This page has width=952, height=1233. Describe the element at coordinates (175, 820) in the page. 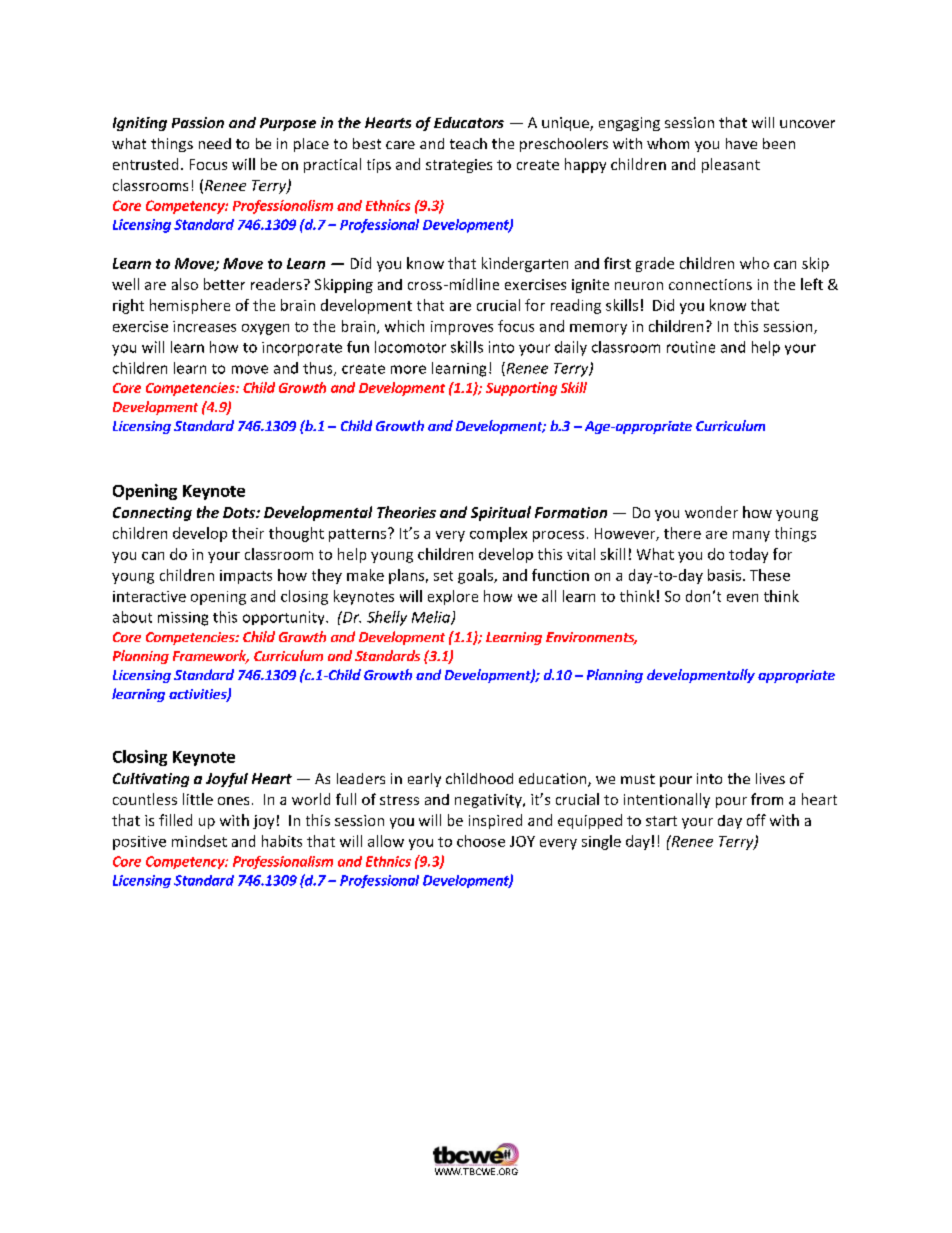

I see `filled` at that location.
